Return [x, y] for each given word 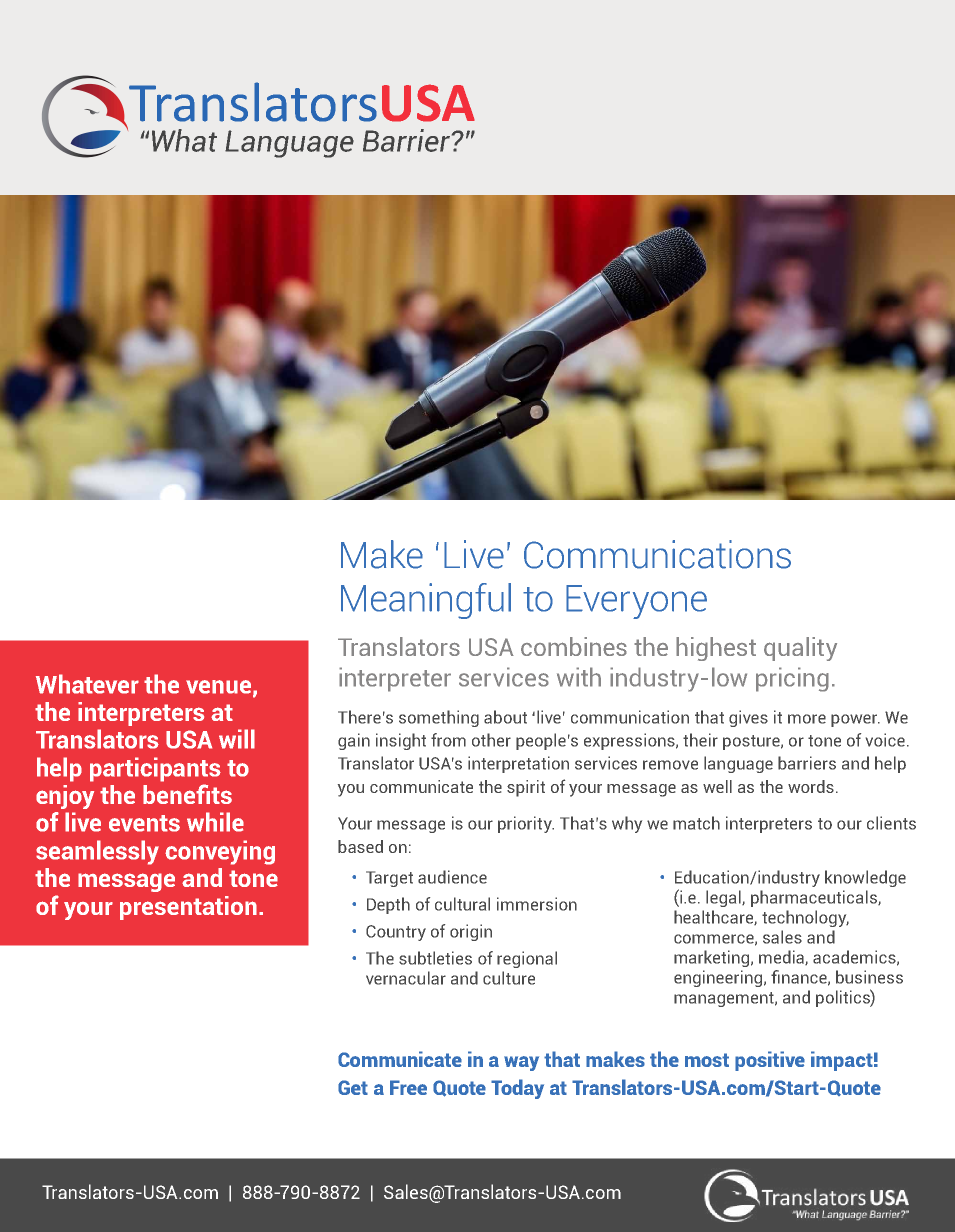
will [237, 739]
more [807, 719]
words [811, 786]
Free [408, 1087]
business [869, 977]
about [505, 717]
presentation [188, 908]
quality [800, 649]
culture [509, 978]
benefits [187, 794]
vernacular [406, 978]
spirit [526, 788]
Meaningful [426, 601]
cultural [462, 904]
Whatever [87, 684]
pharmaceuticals [815, 898]
